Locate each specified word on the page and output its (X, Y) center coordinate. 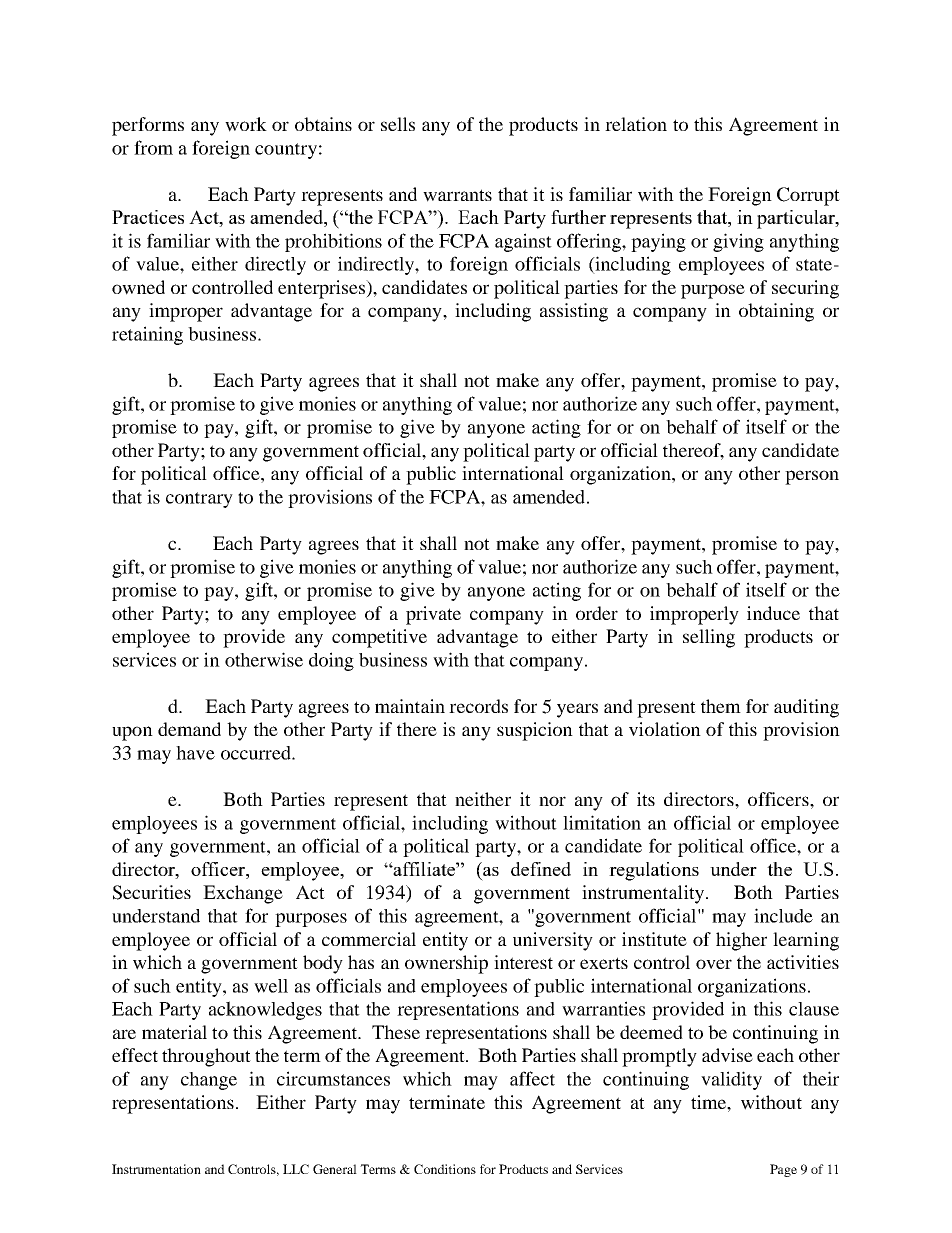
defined (541, 869)
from (153, 147)
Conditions (445, 1169)
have (195, 753)
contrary (199, 500)
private (433, 615)
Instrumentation (156, 1169)
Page (783, 1170)
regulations (654, 871)
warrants (457, 195)
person (812, 477)
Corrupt (808, 196)
